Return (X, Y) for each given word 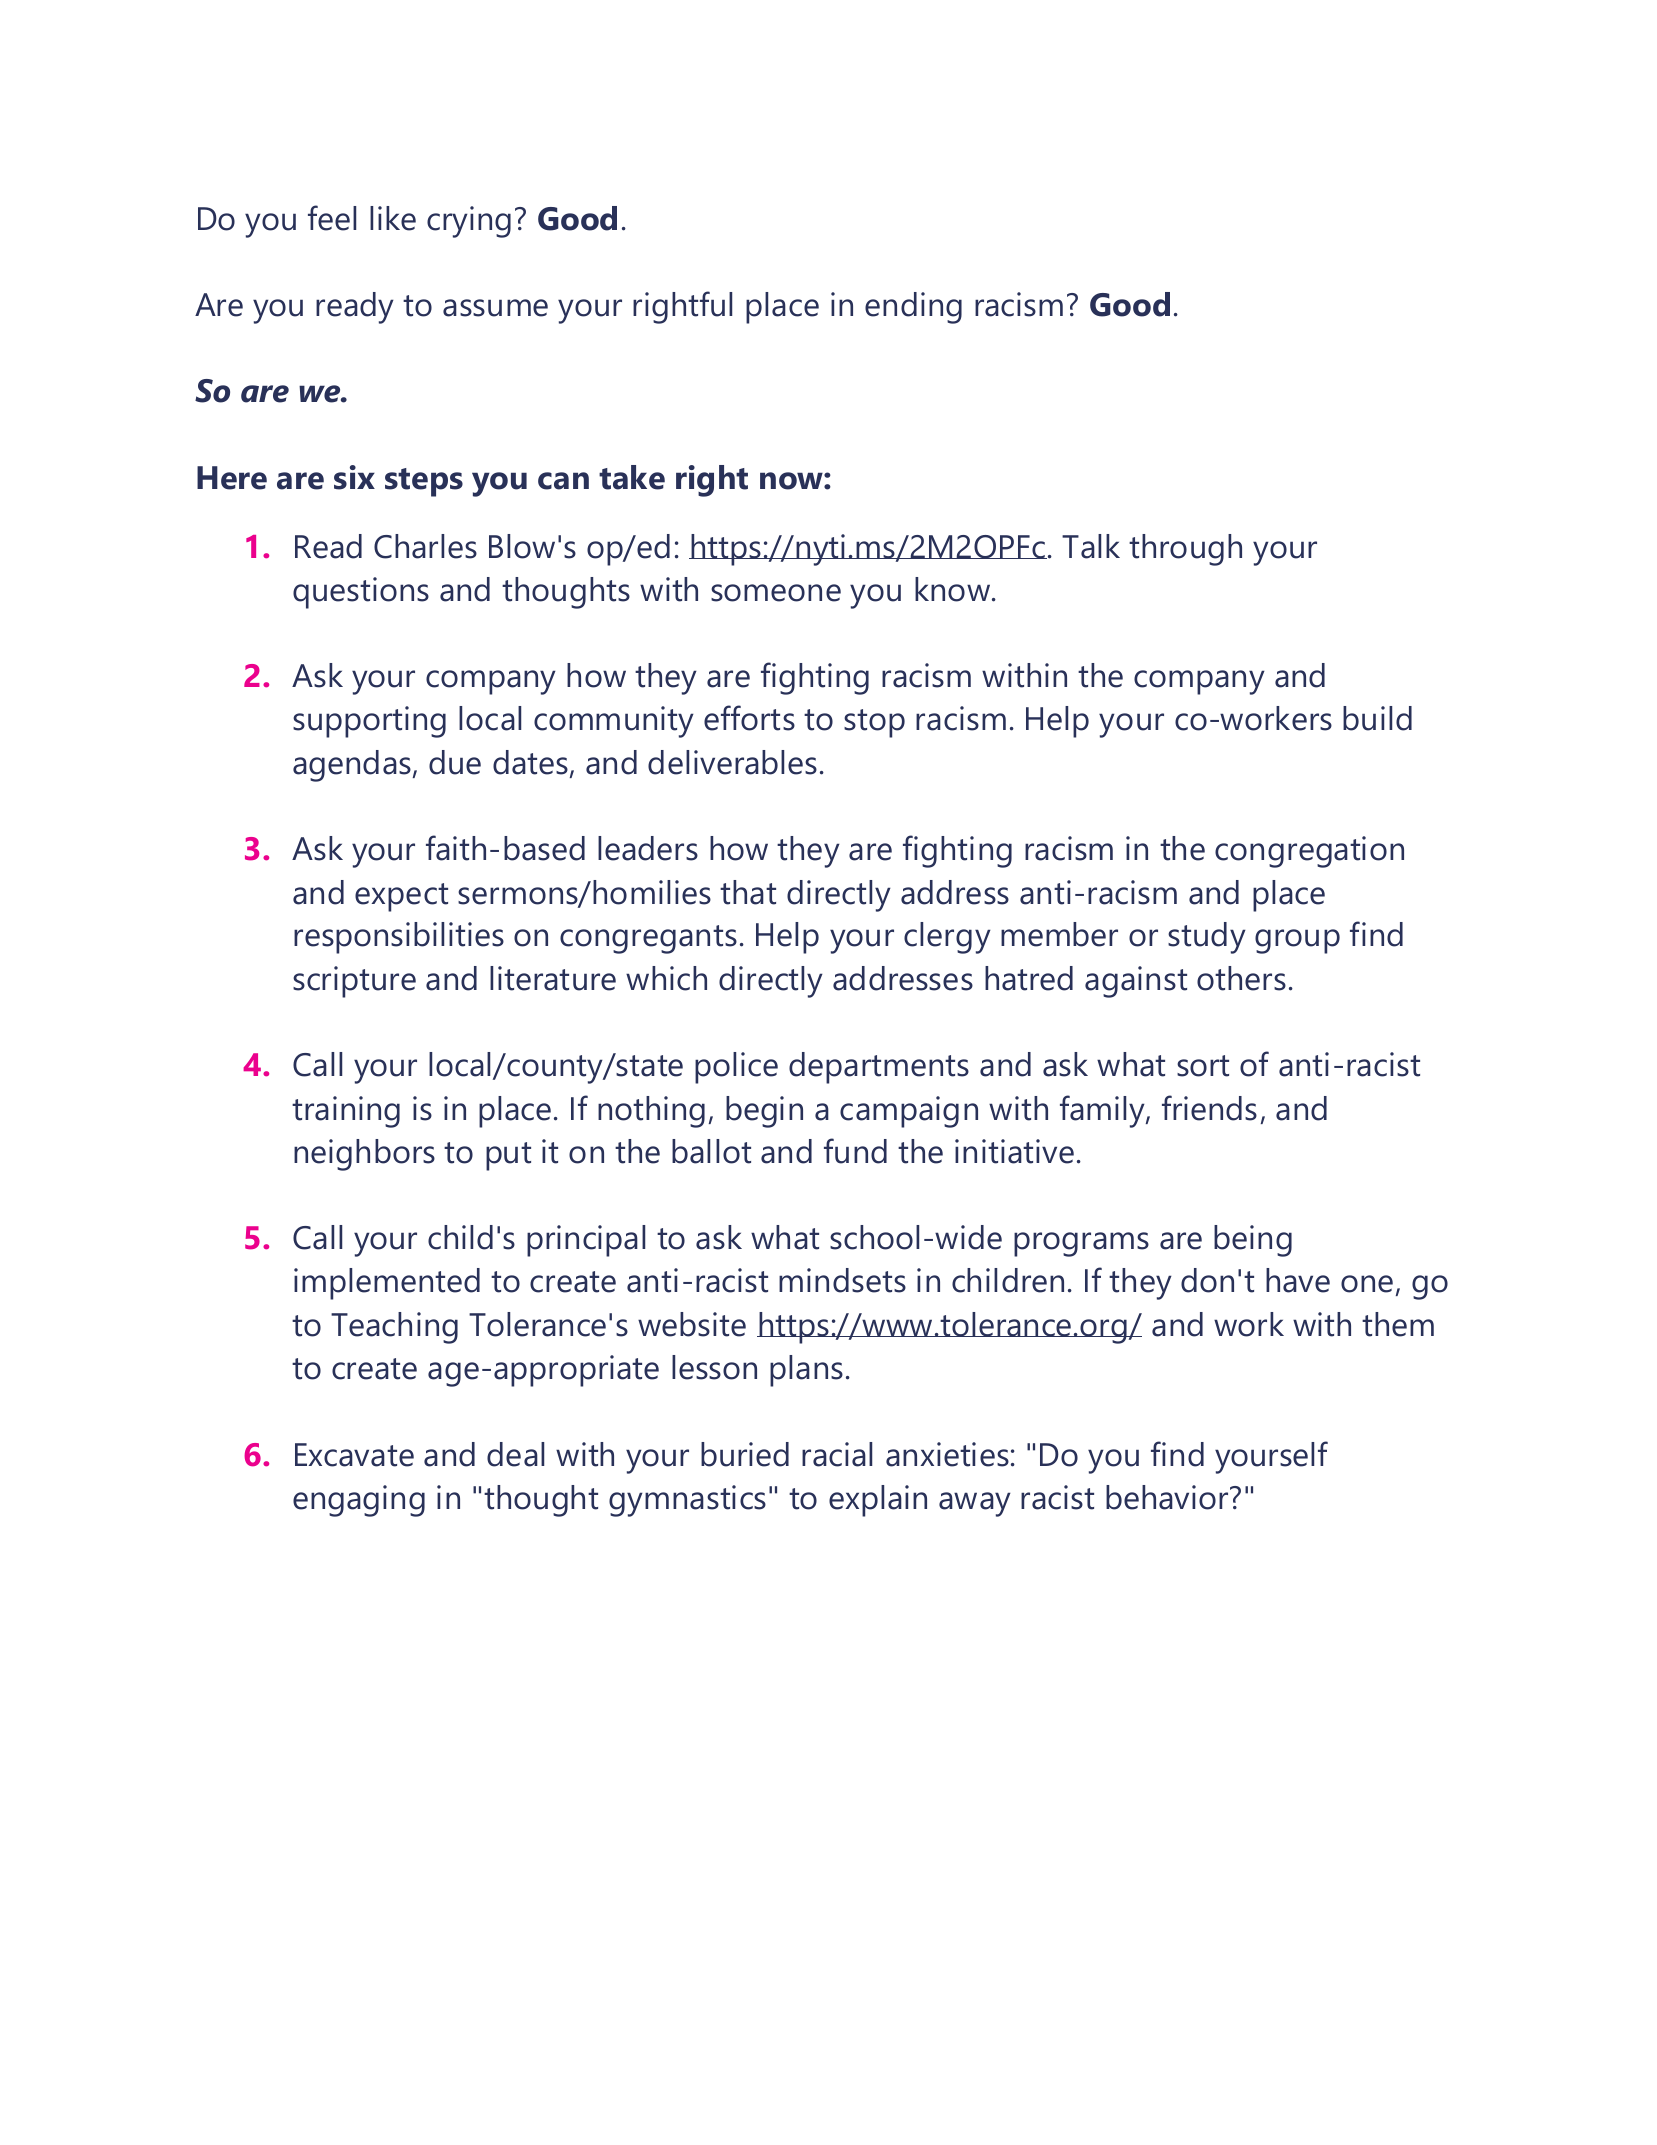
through (1185, 550)
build (1377, 718)
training (346, 1112)
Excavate (354, 1455)
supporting (369, 722)
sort (1203, 1066)
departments (879, 1068)
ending (913, 308)
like (393, 218)
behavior (1168, 1497)
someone (776, 593)
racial (837, 1454)
